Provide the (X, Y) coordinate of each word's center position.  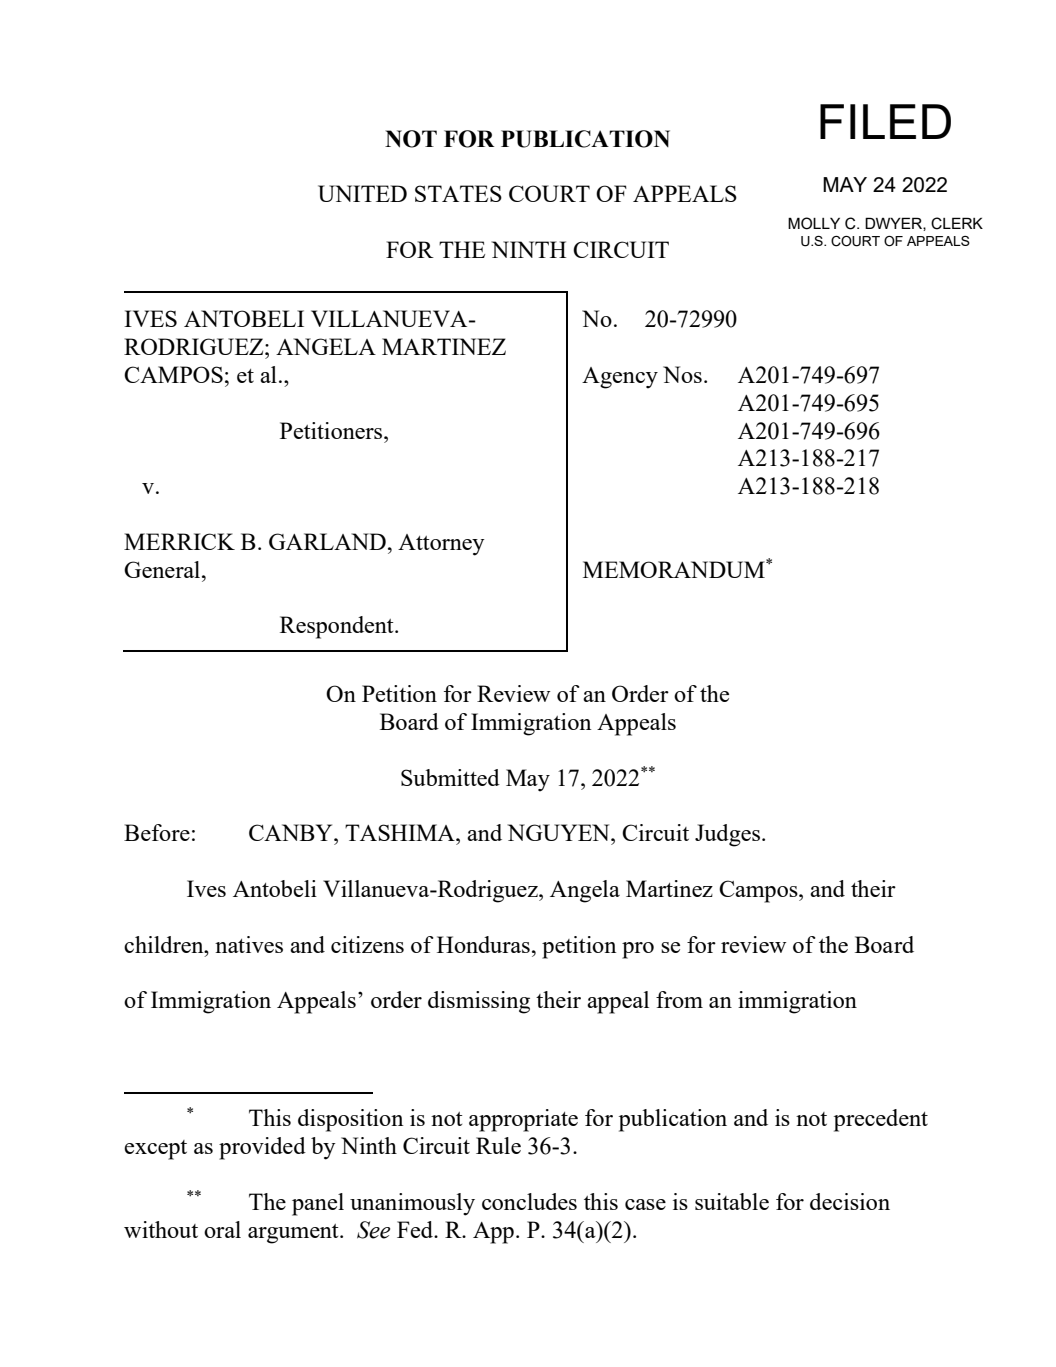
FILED (885, 121)
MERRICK (179, 541)
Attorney (441, 545)
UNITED (362, 193)
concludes (529, 1201)
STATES (458, 193)
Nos (682, 374)
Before (157, 832)
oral (222, 1229)
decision (850, 1201)
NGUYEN (559, 832)
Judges (729, 835)
